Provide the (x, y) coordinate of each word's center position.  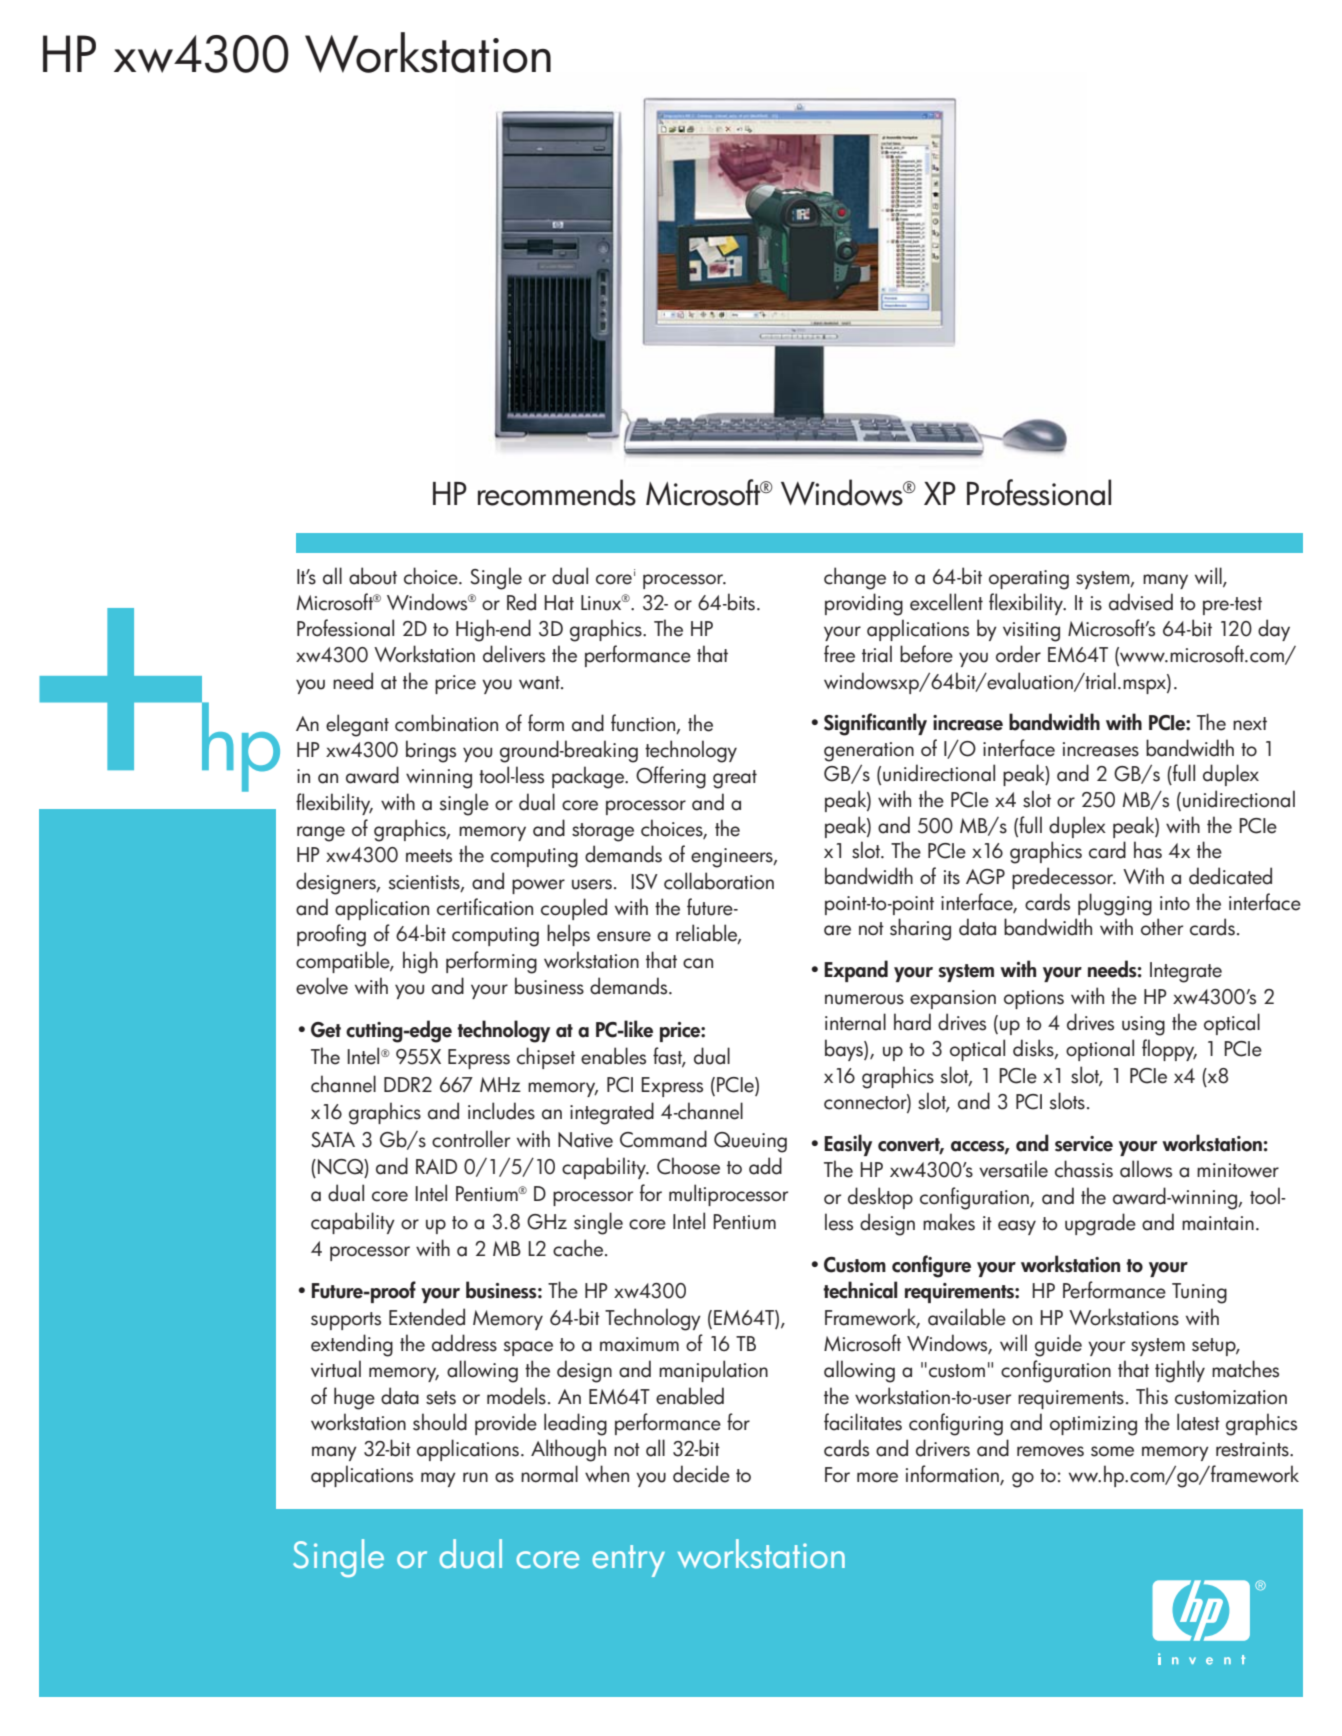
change (855, 578)
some (1112, 1451)
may (438, 1479)
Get (326, 1030)
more (877, 1477)
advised (1141, 602)
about (373, 576)
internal (855, 1022)
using (1143, 1026)
